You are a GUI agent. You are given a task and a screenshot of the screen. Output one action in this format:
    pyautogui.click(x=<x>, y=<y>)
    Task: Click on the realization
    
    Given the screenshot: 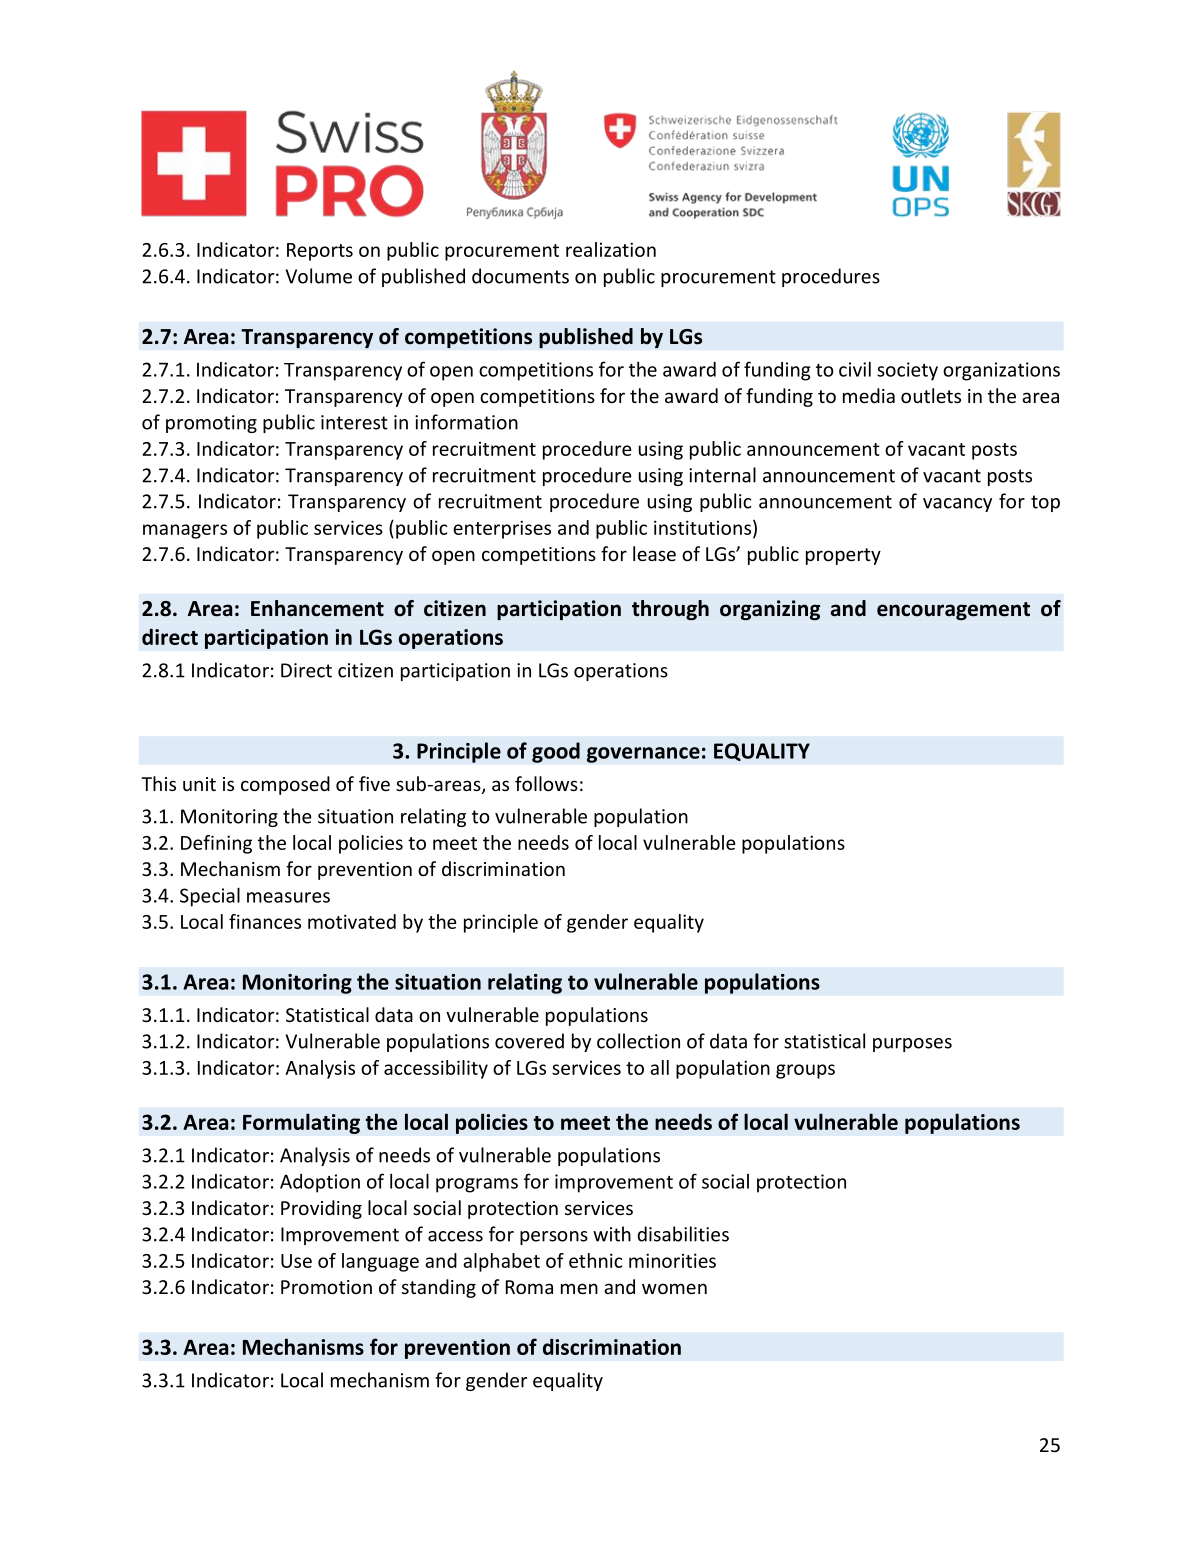 What is the action you would take?
    pyautogui.click(x=611, y=249)
